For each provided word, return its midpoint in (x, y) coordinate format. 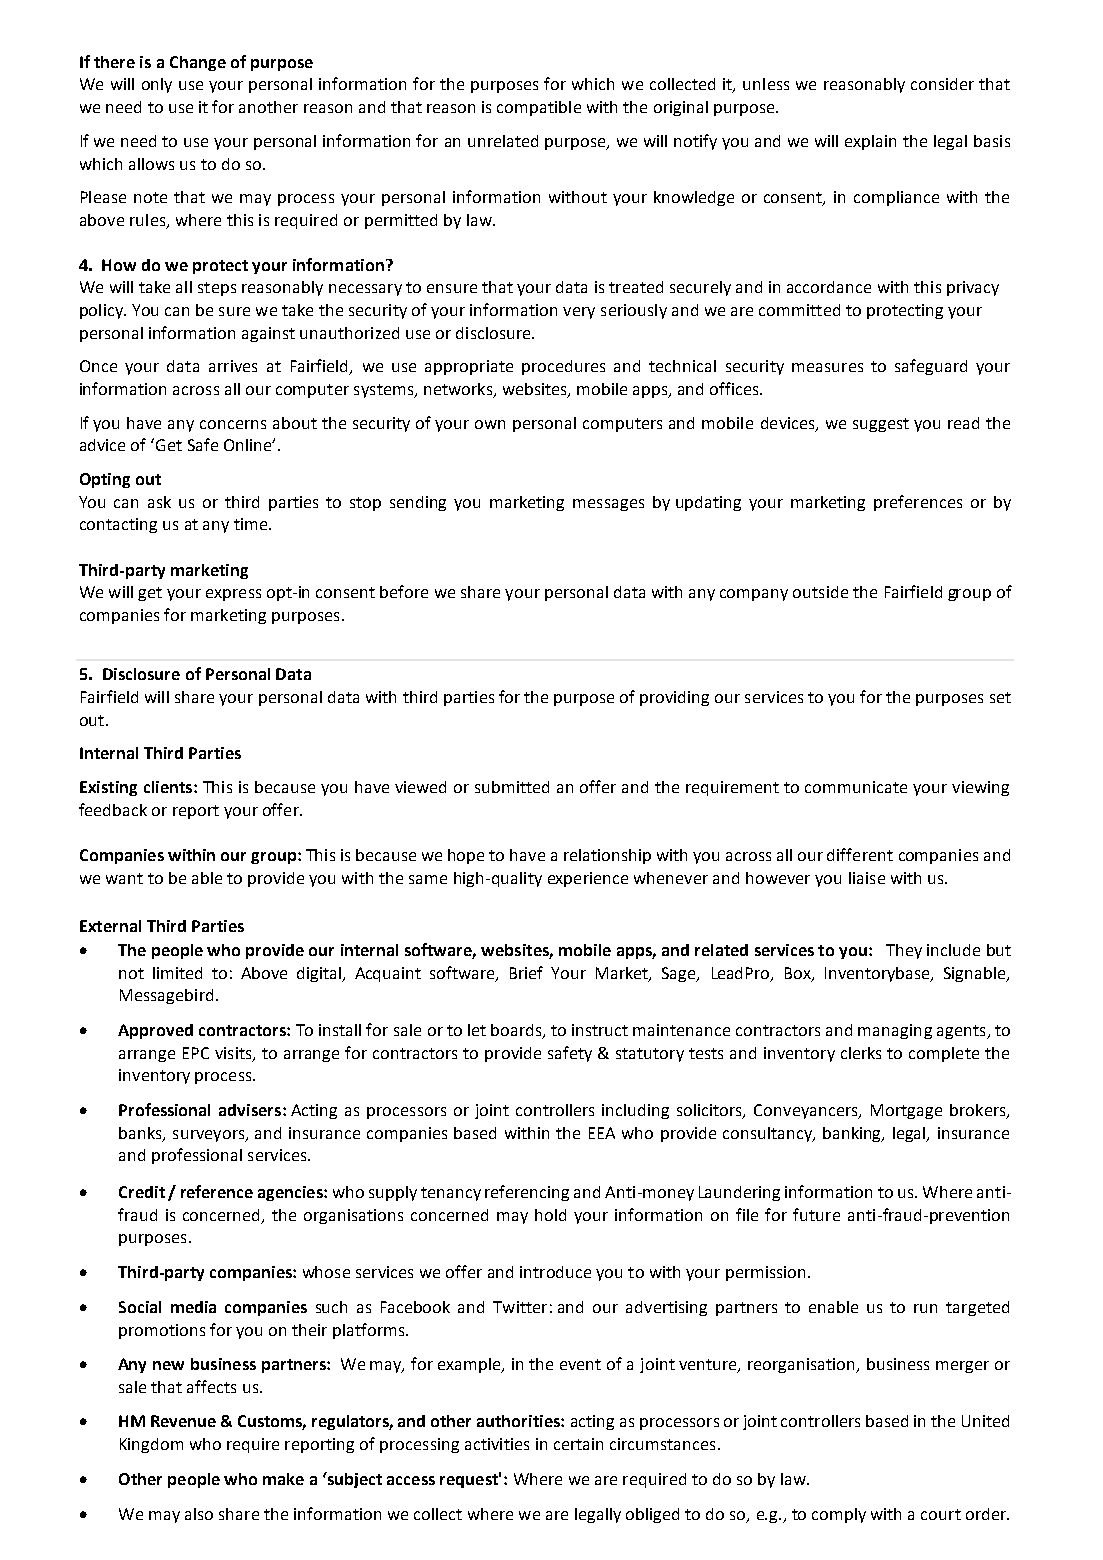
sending (418, 503)
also (199, 1514)
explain (870, 142)
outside (820, 592)
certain (578, 1444)
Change (198, 63)
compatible (539, 108)
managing (895, 1031)
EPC (196, 1053)
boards (517, 1031)
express (233, 595)
